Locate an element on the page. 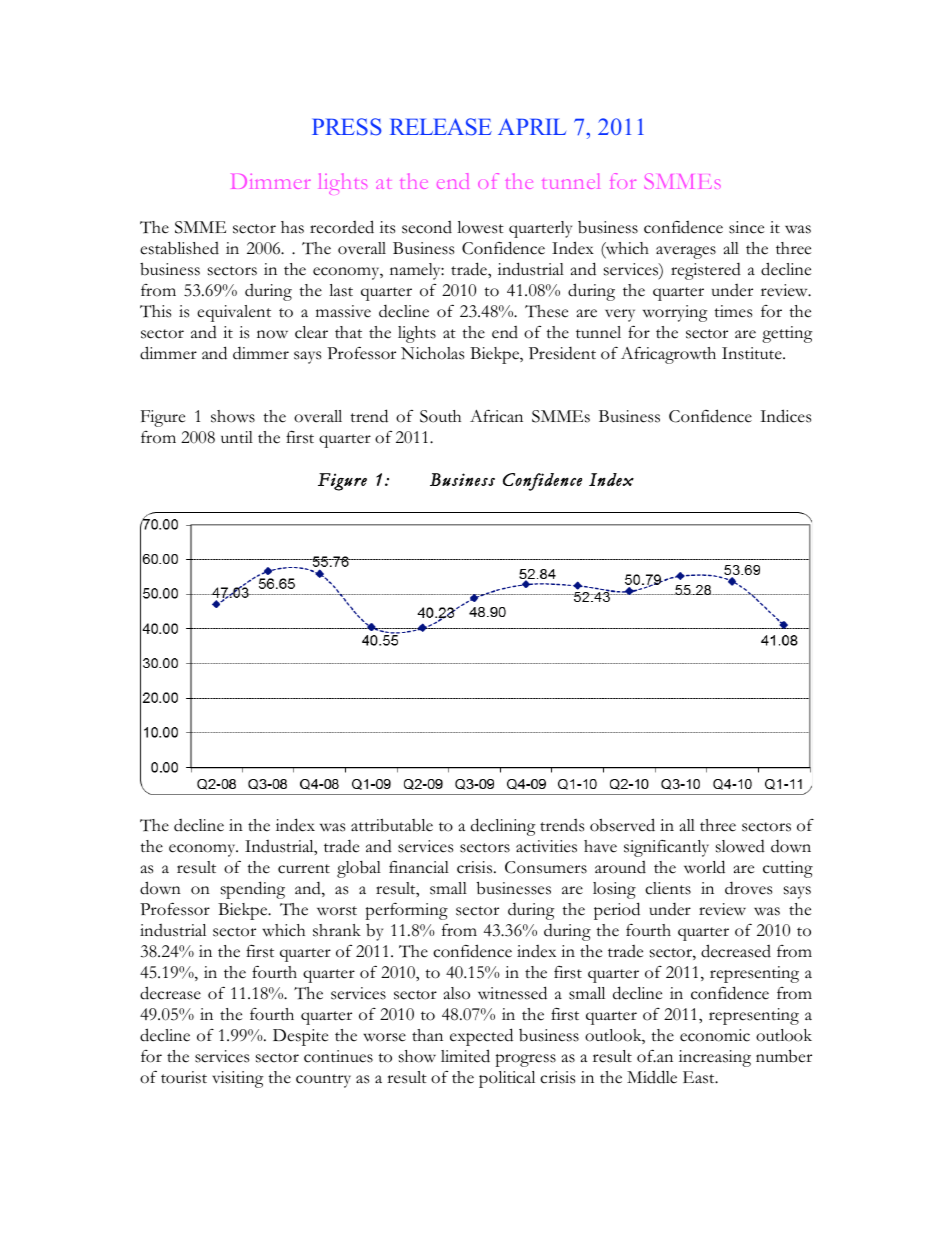 This image has height=1233, width=952. increasing is located at coordinates (715, 1058).
